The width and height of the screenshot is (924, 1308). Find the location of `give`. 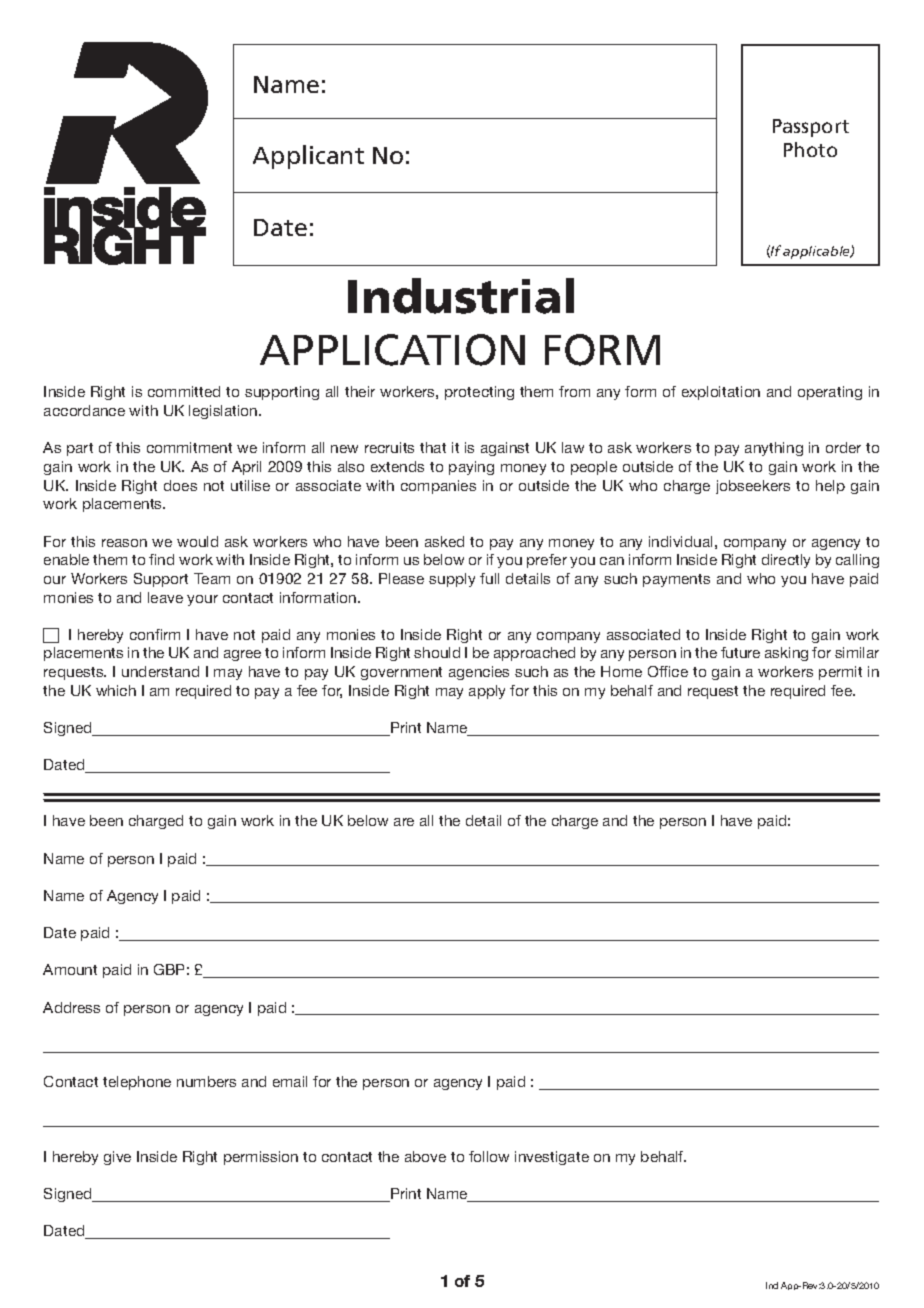

give is located at coordinates (117, 1158).
